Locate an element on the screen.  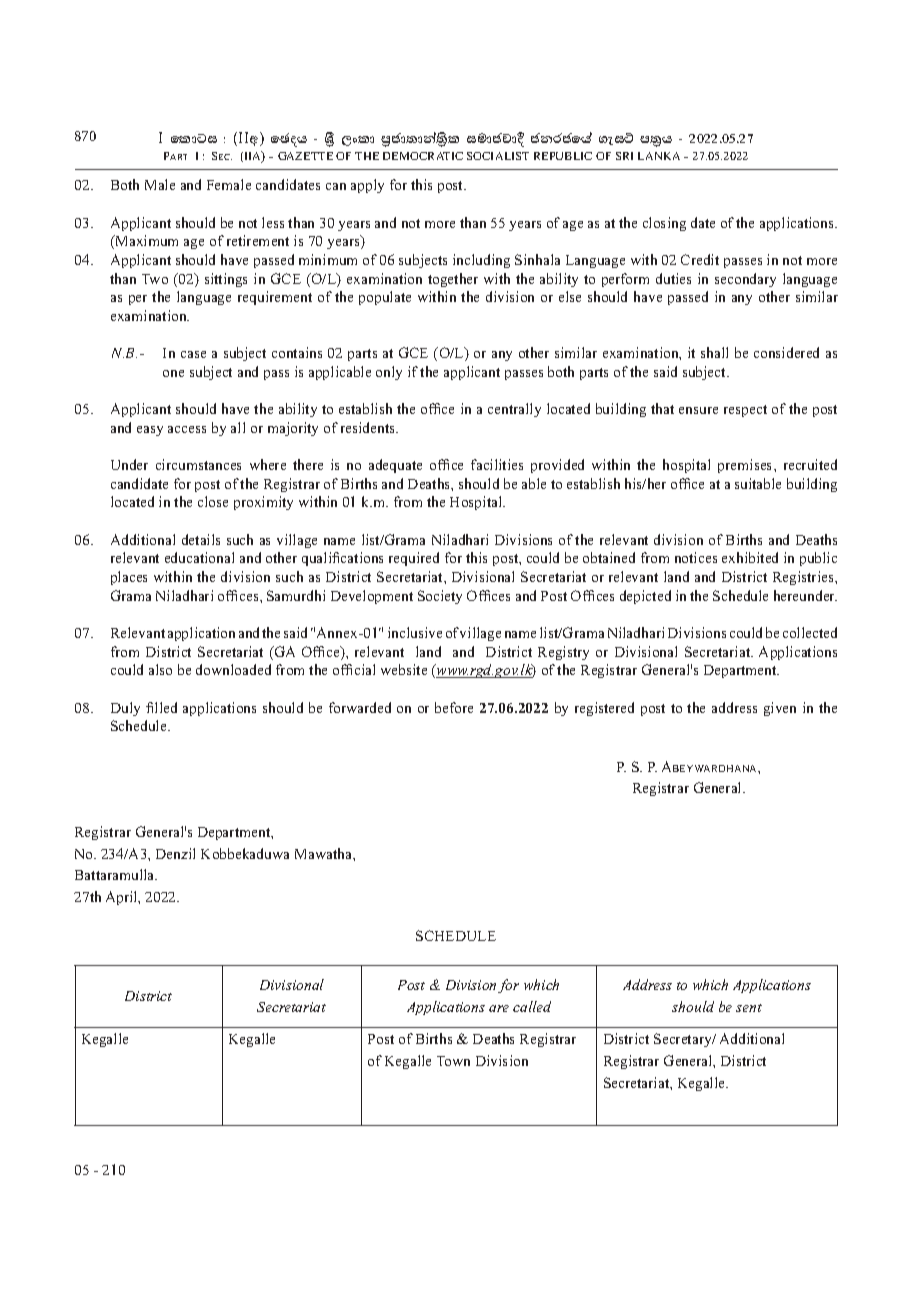
filled is located at coordinates (161, 707).
